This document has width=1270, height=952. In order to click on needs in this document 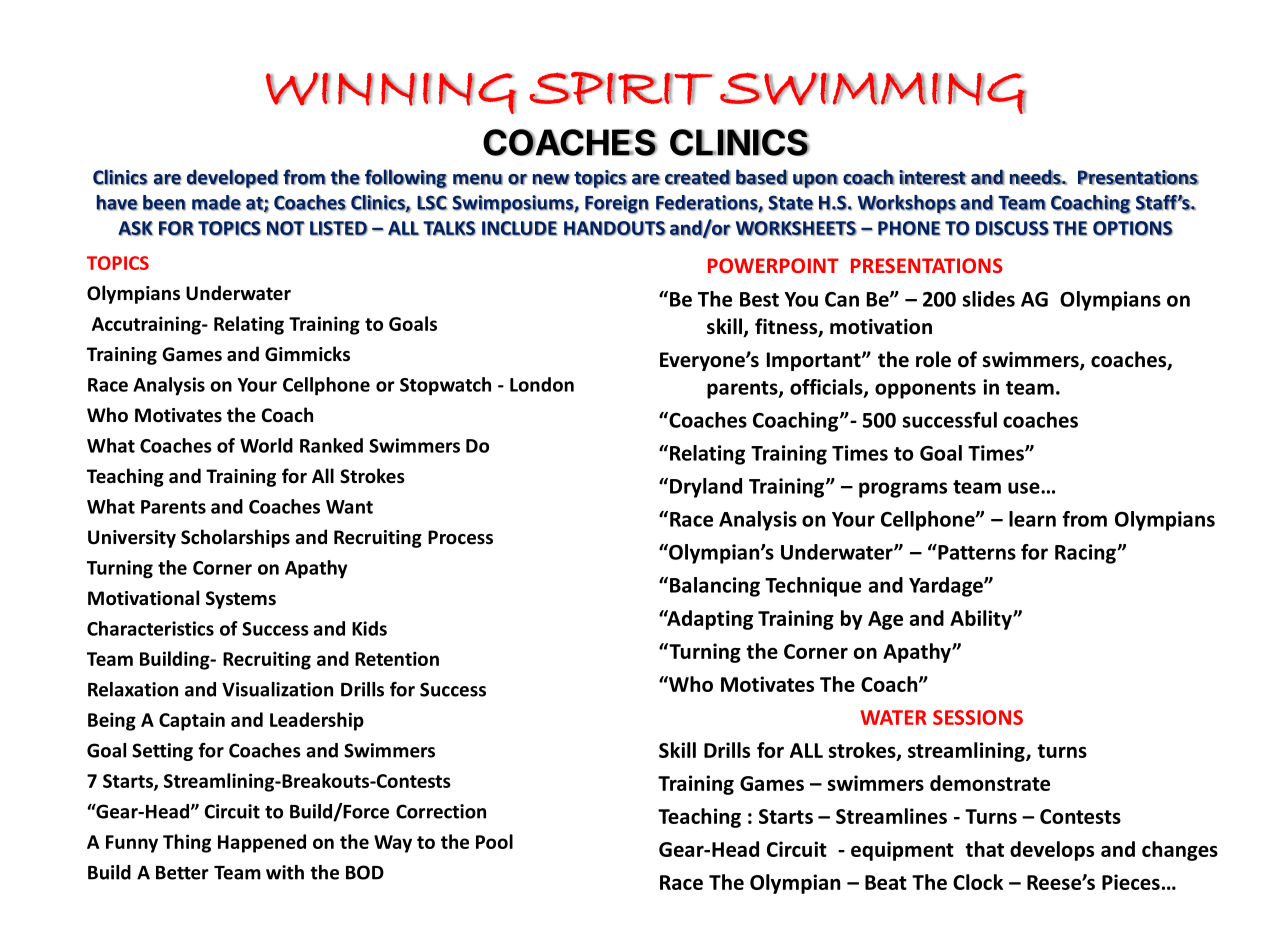, I will do `click(1036, 177)`.
